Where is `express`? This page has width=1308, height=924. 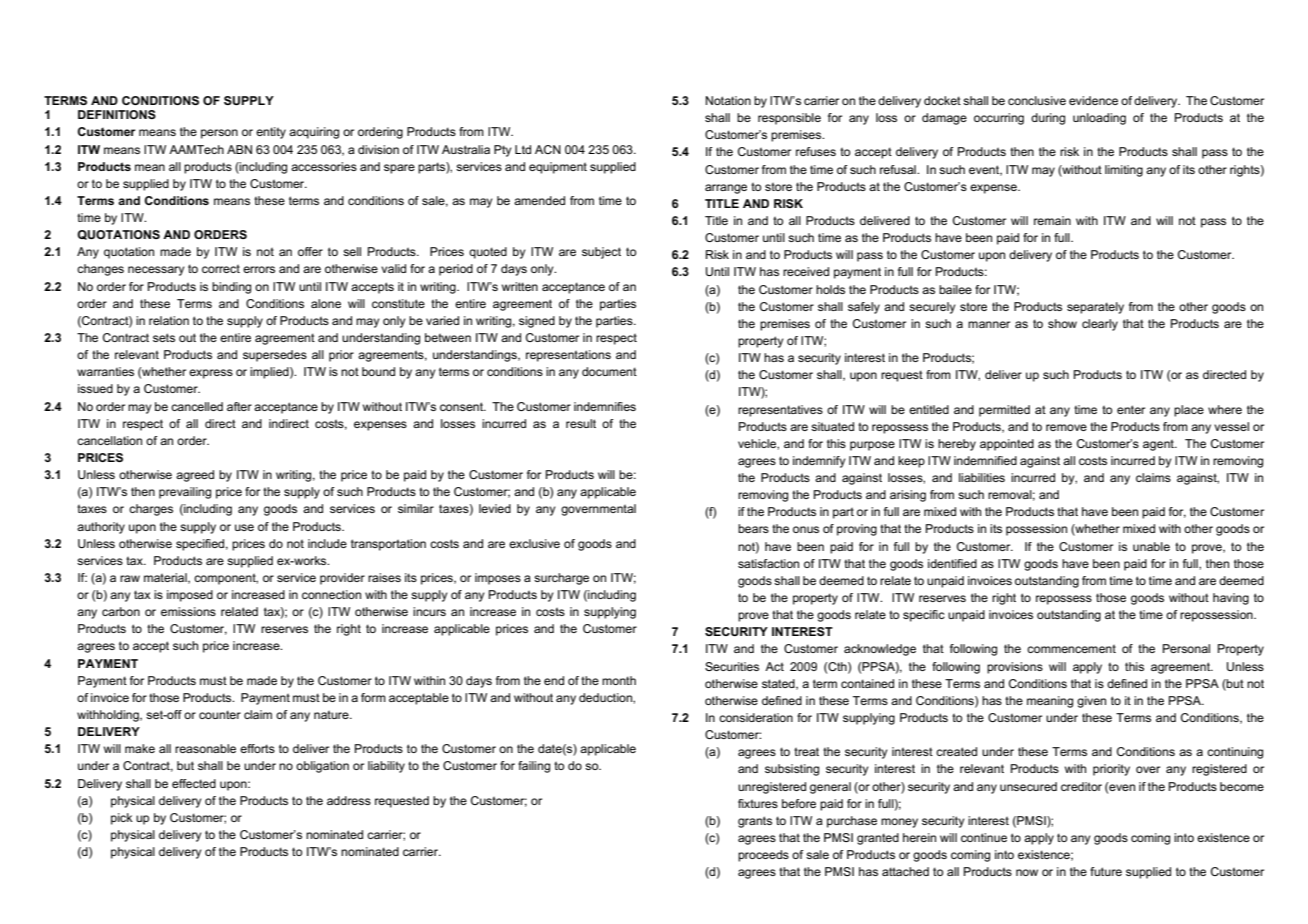
express is located at coordinates (211, 374).
